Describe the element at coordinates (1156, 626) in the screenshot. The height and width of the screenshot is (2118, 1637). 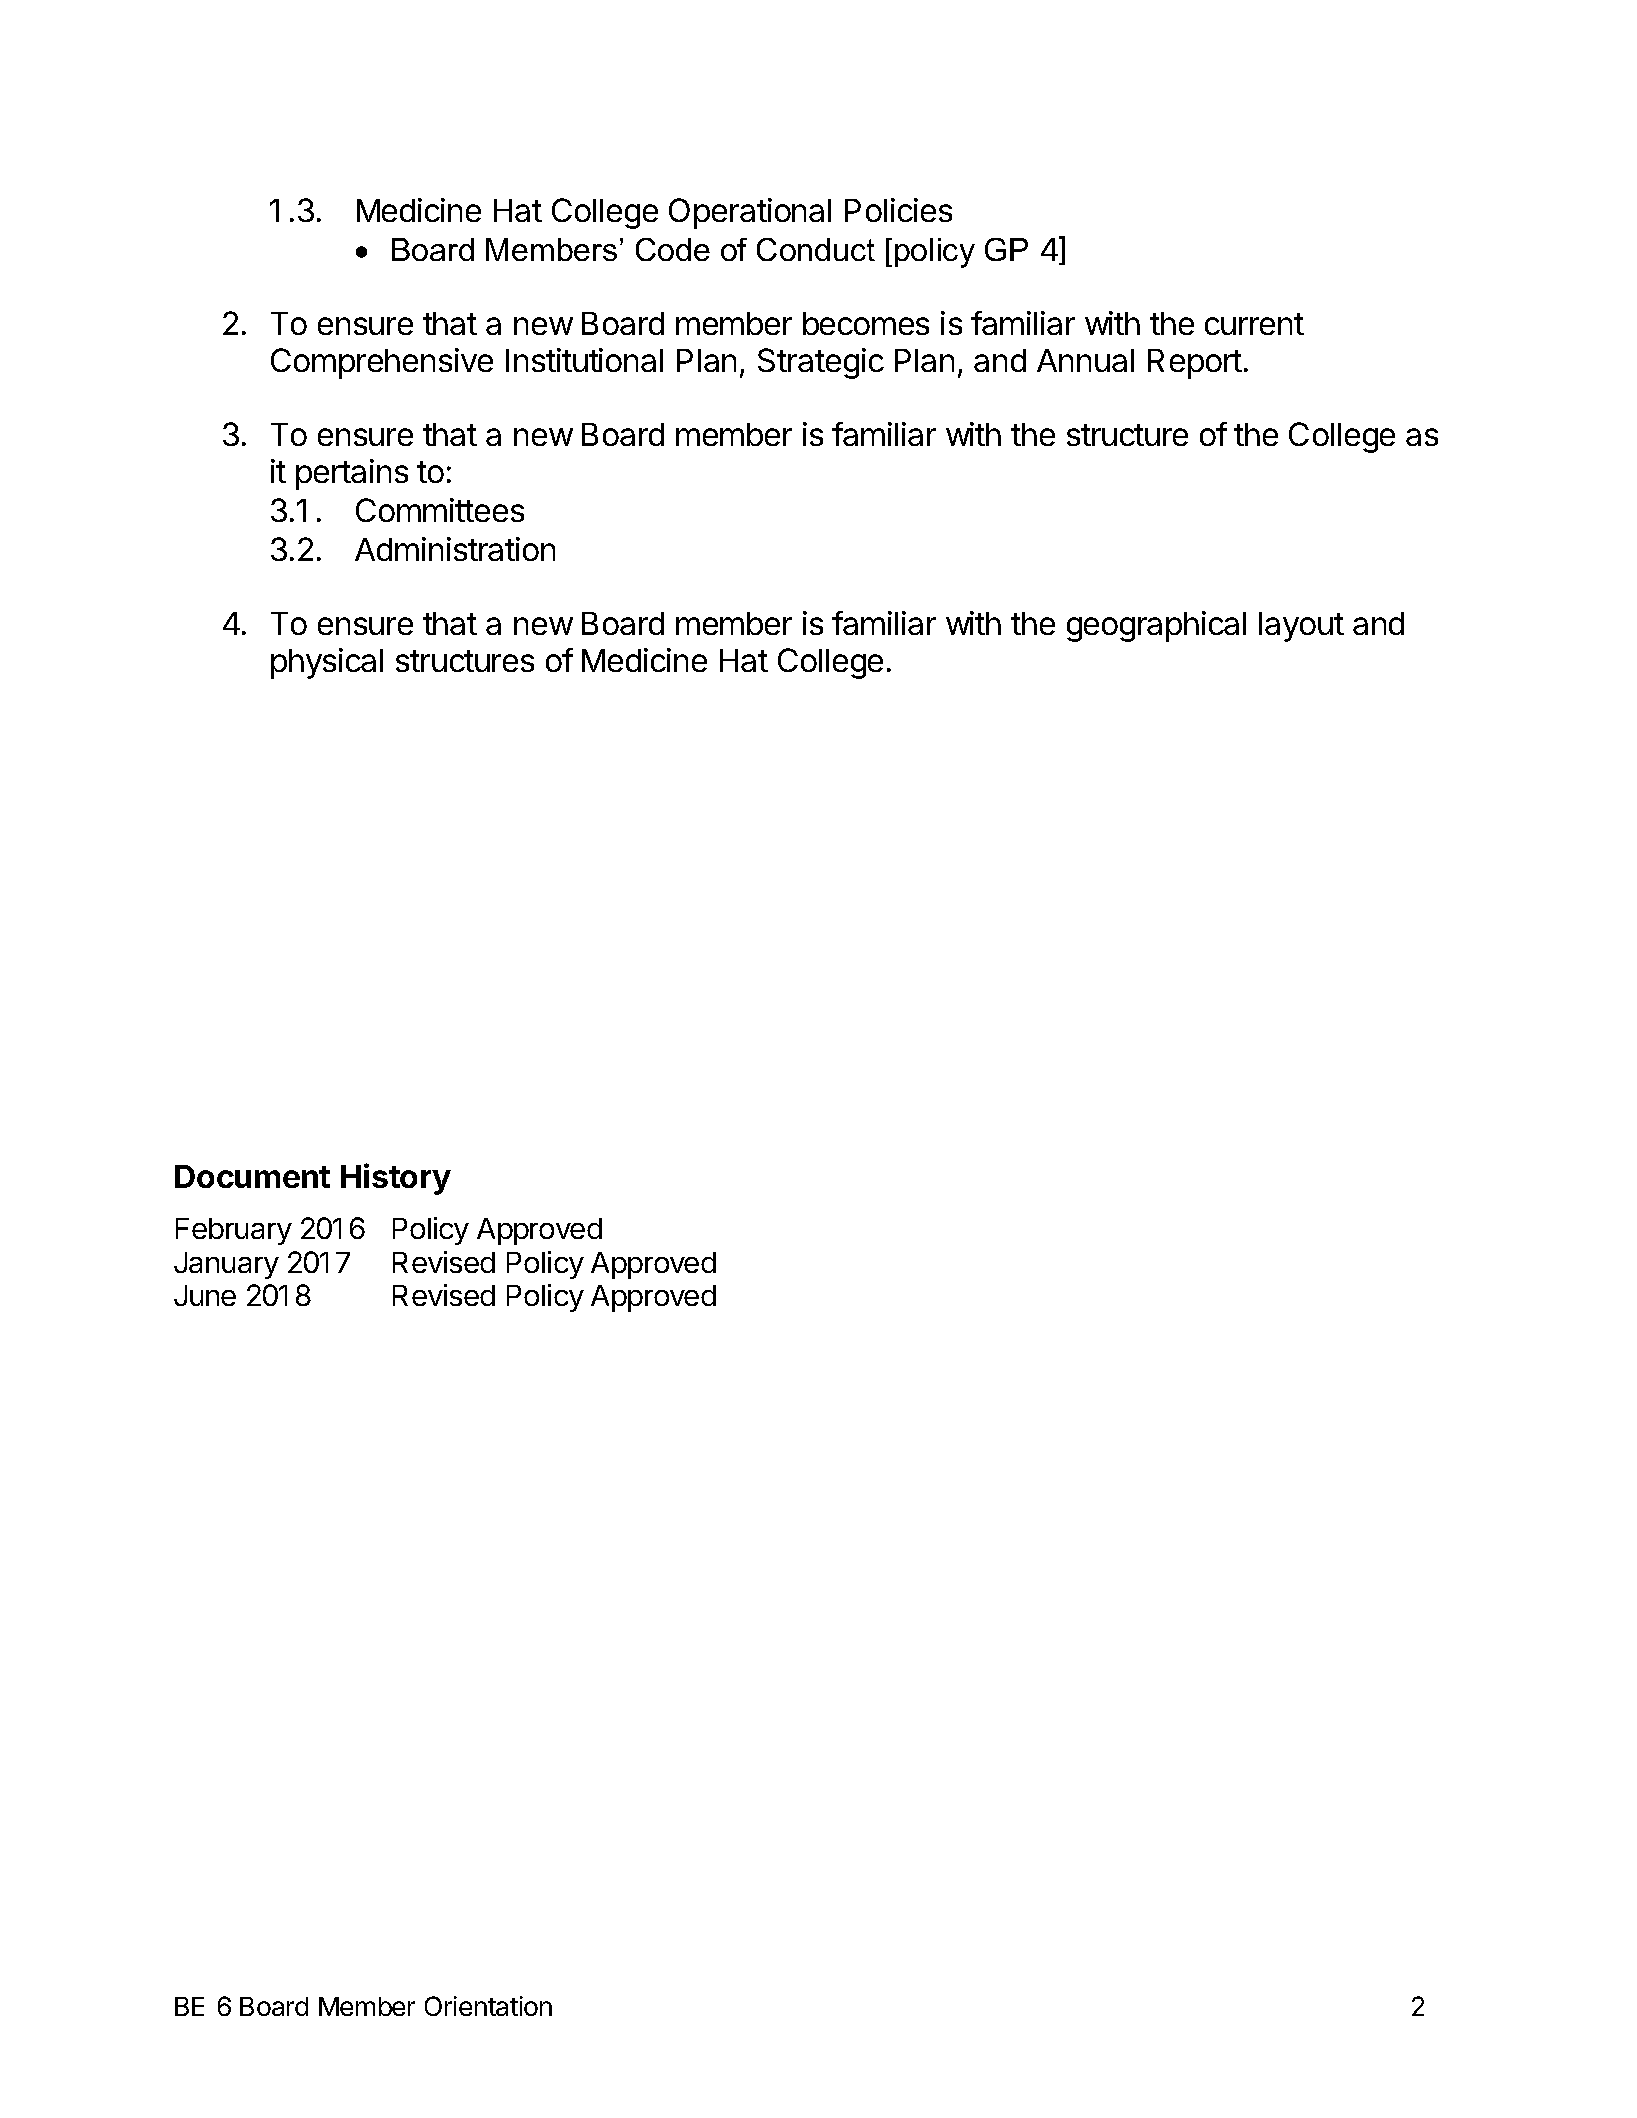
I see `geographical` at that location.
